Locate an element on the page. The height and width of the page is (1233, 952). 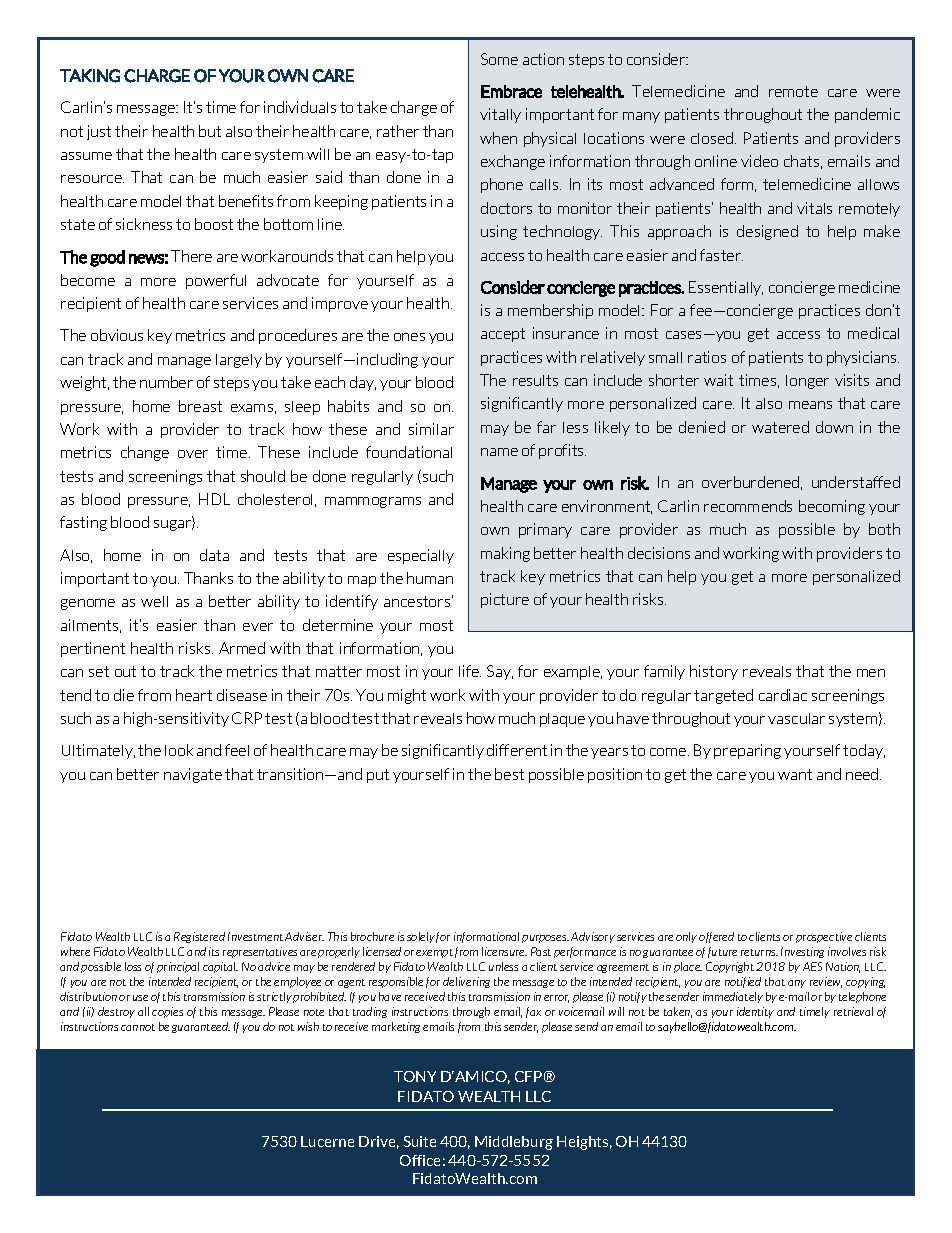
TAKING is located at coordinates (90, 76).
